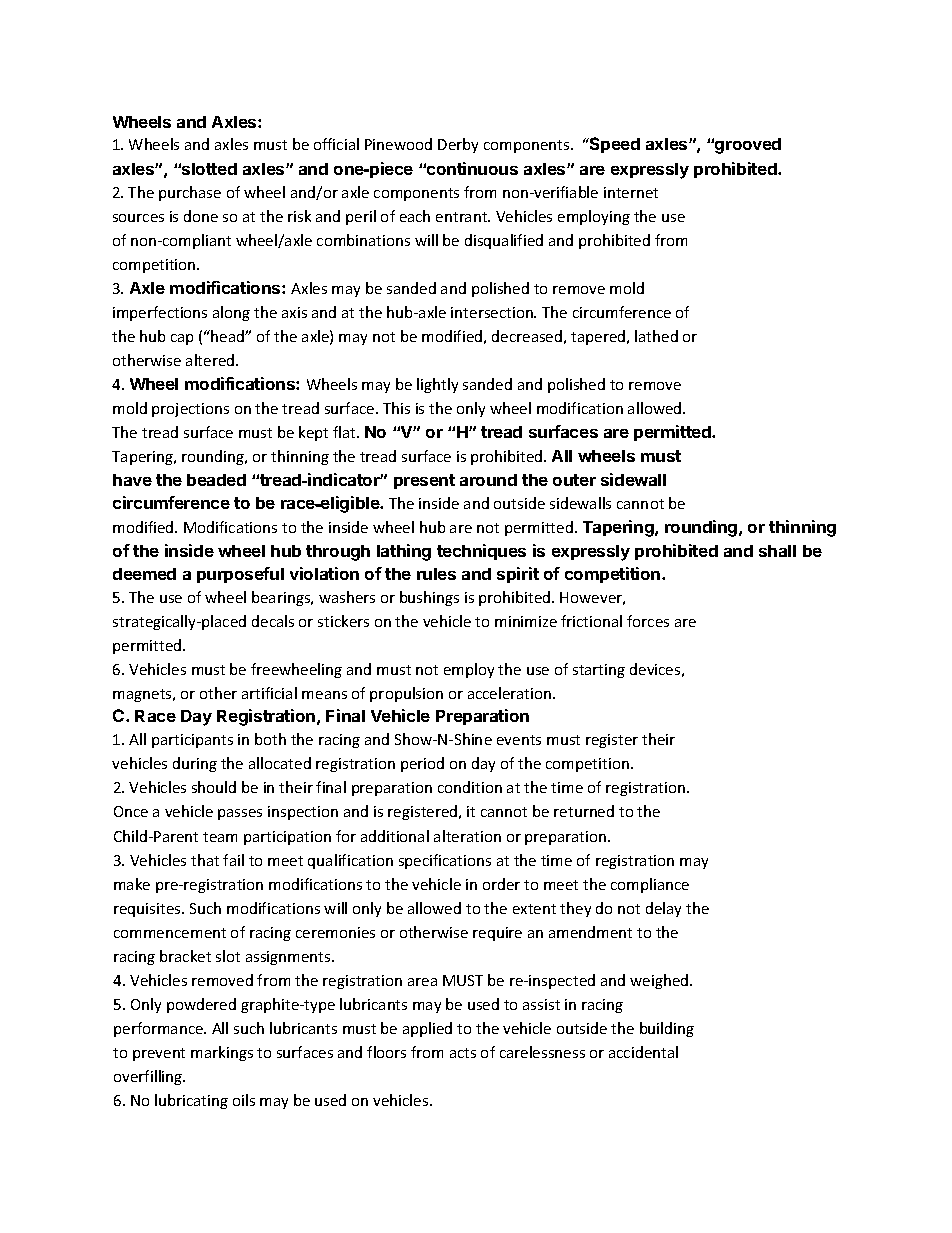  I want to click on internet, so click(631, 192).
